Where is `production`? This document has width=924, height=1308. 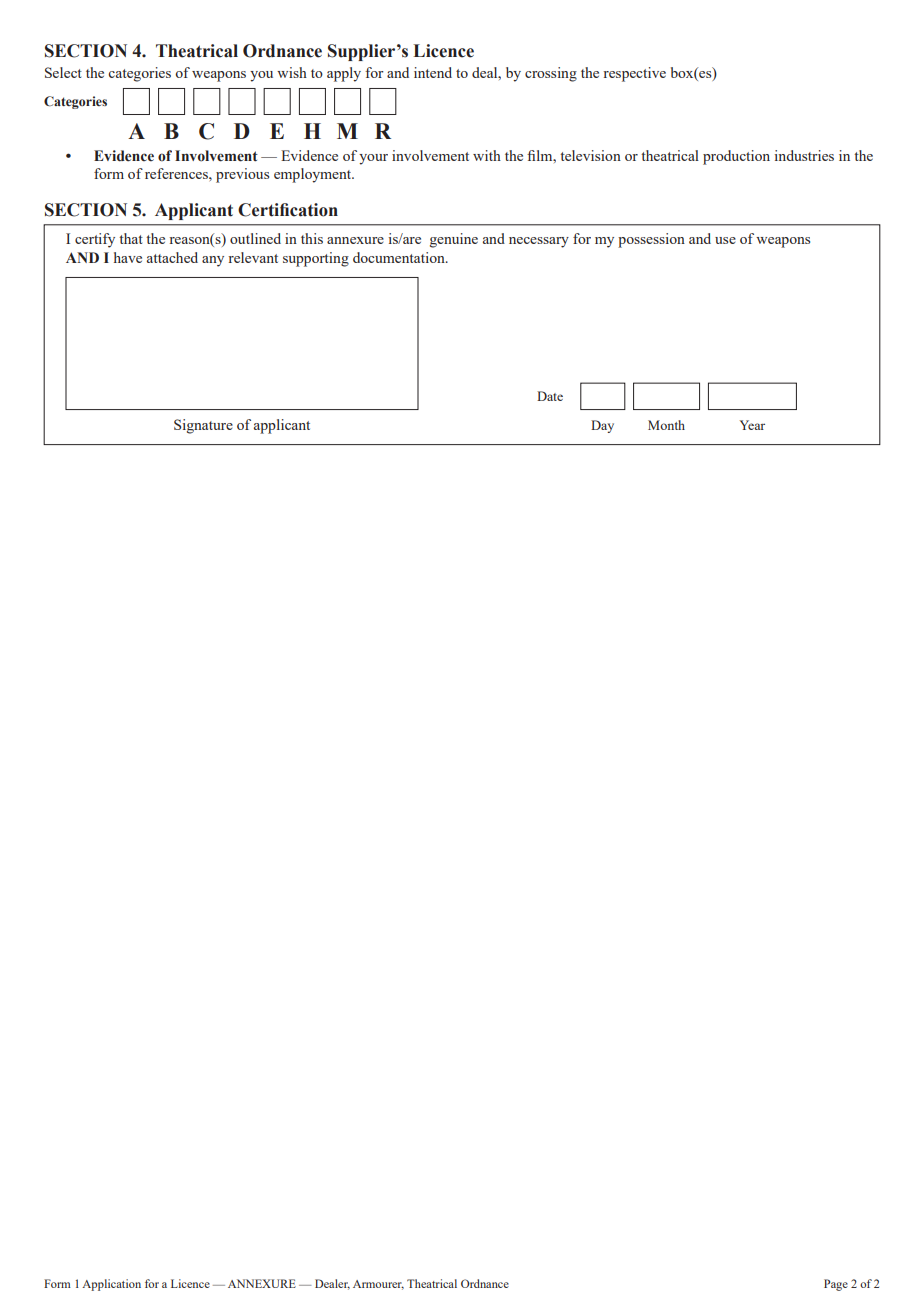
production is located at coordinates (736, 157).
